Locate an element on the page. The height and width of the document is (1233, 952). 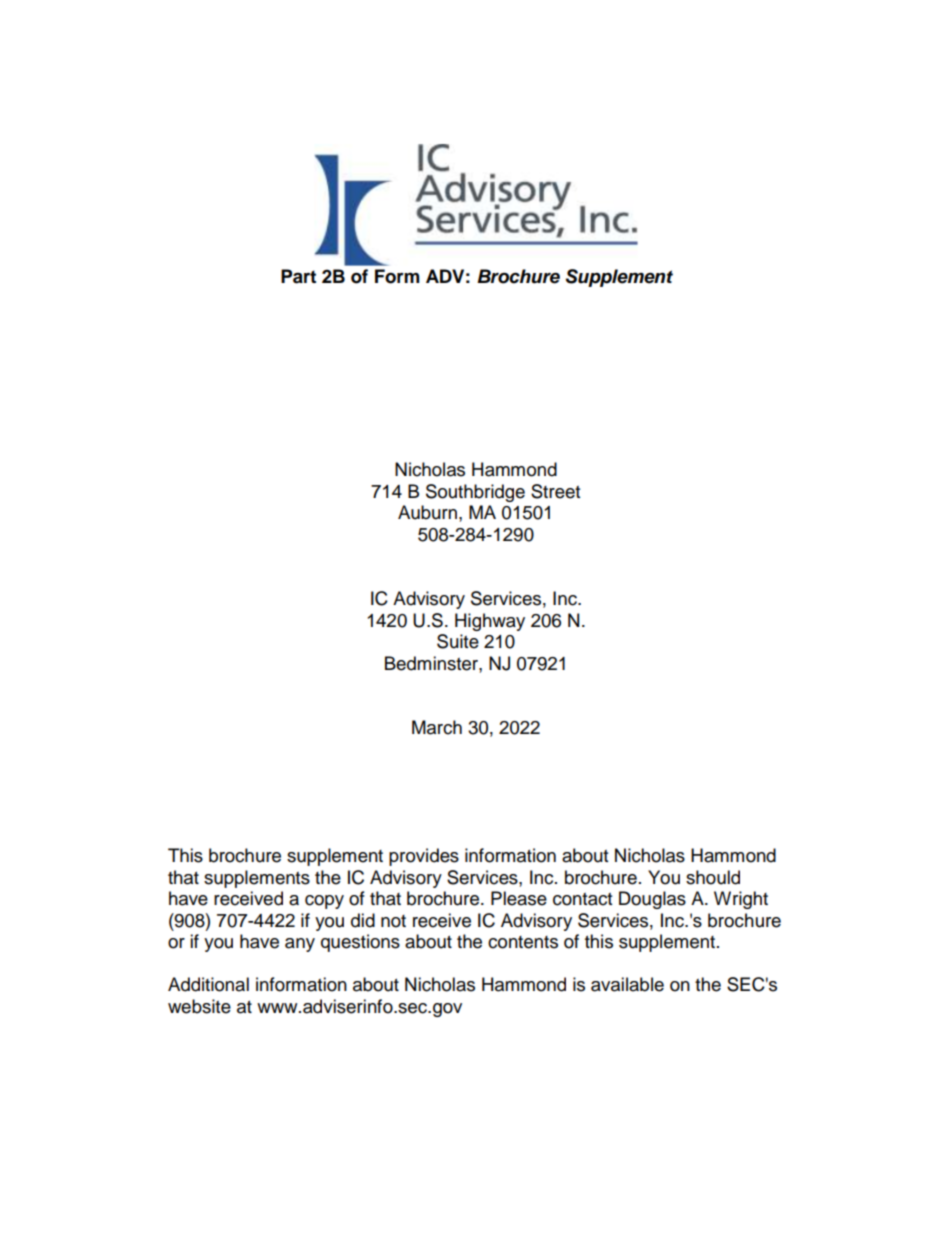
Street is located at coordinates (555, 491).
